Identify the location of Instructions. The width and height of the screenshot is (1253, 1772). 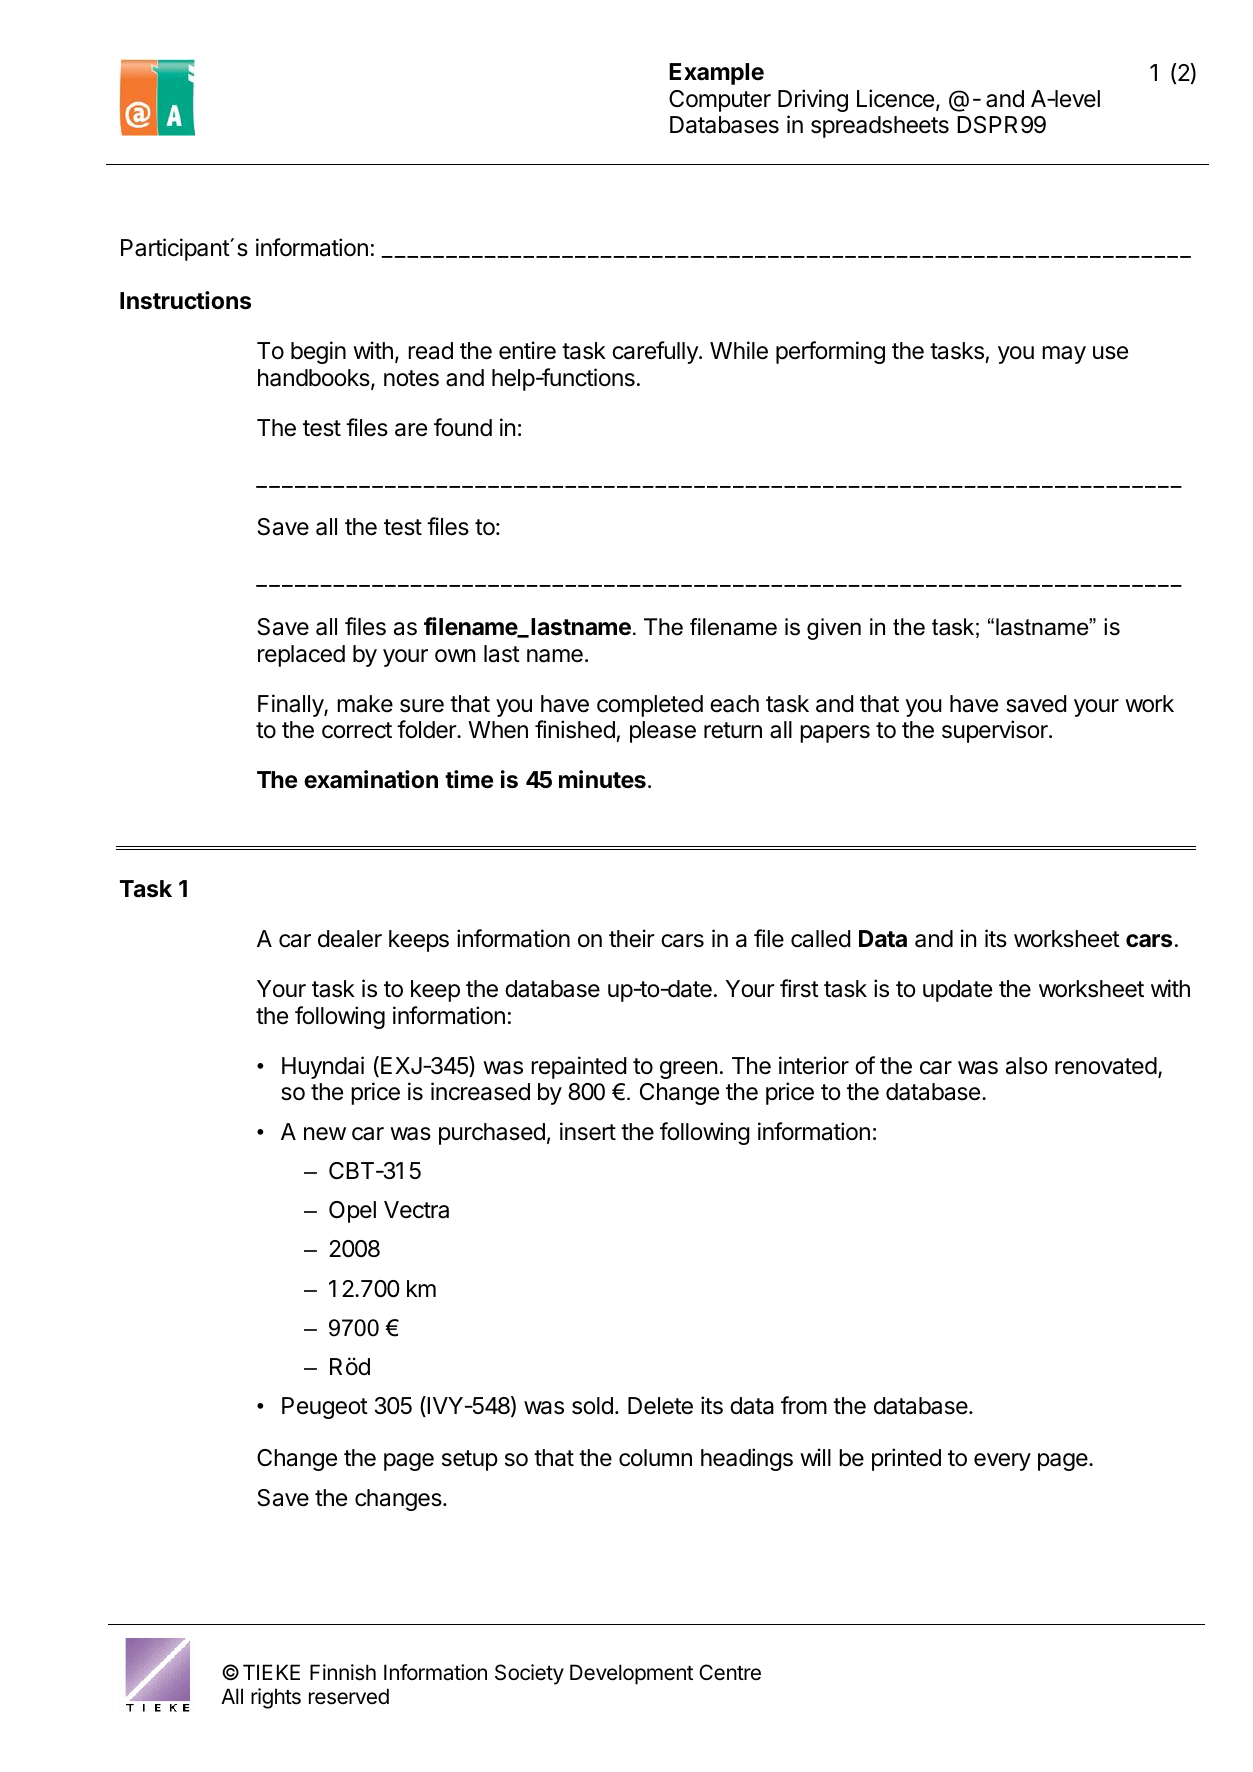
(185, 300).
